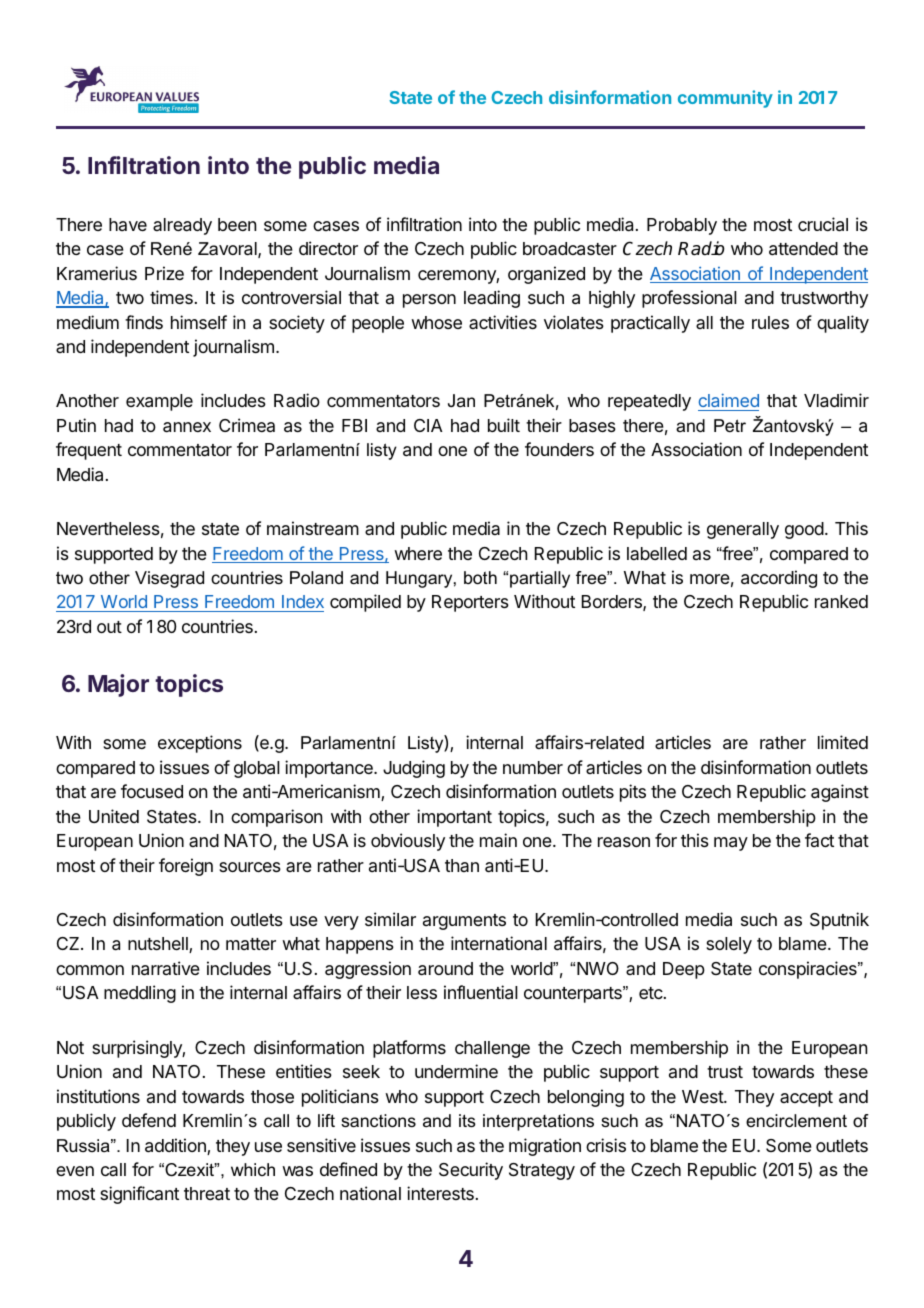  Describe the element at coordinates (418, 553) in the page. I see `where` at that location.
